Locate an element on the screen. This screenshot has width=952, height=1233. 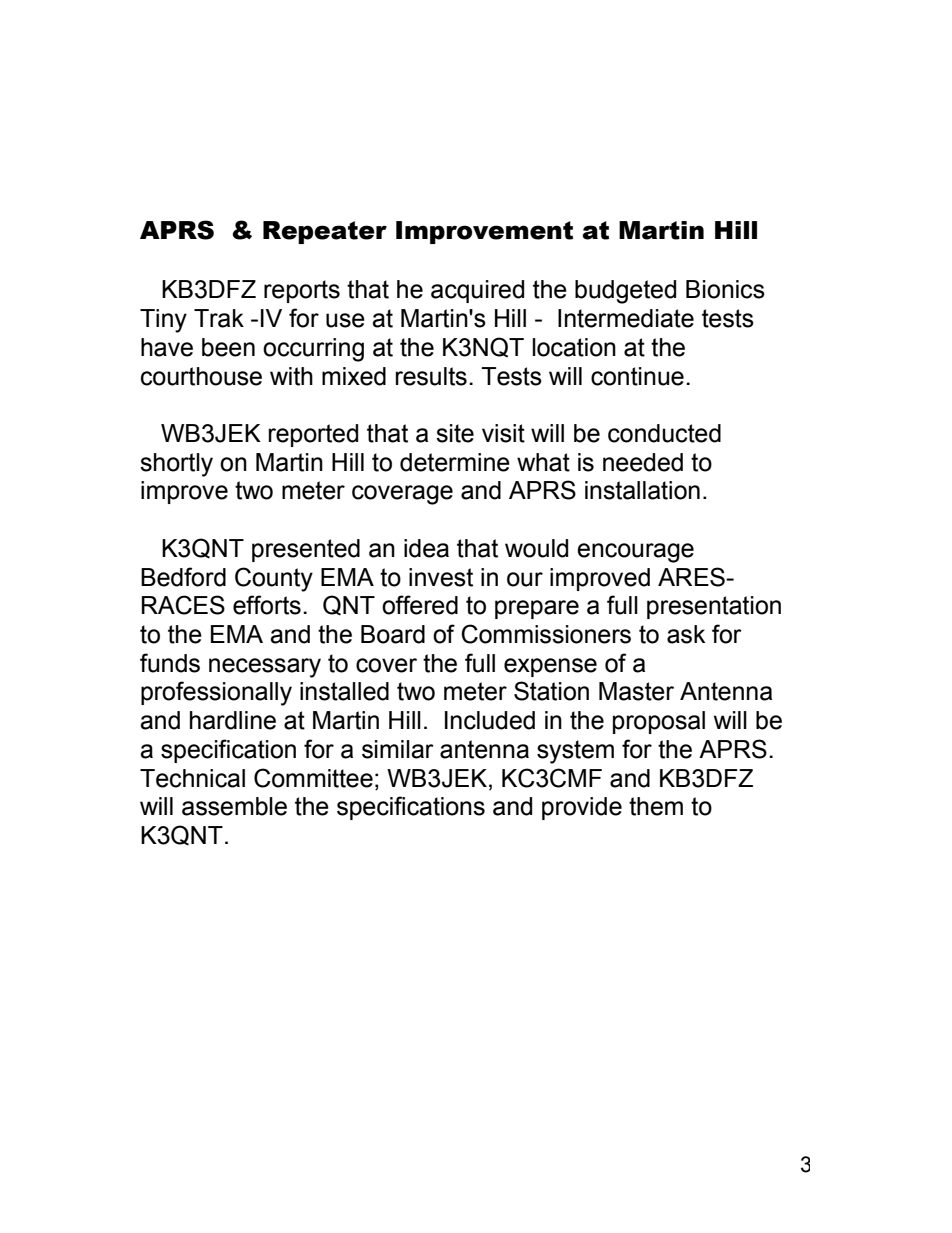
offered is located at coordinates (420, 605).
